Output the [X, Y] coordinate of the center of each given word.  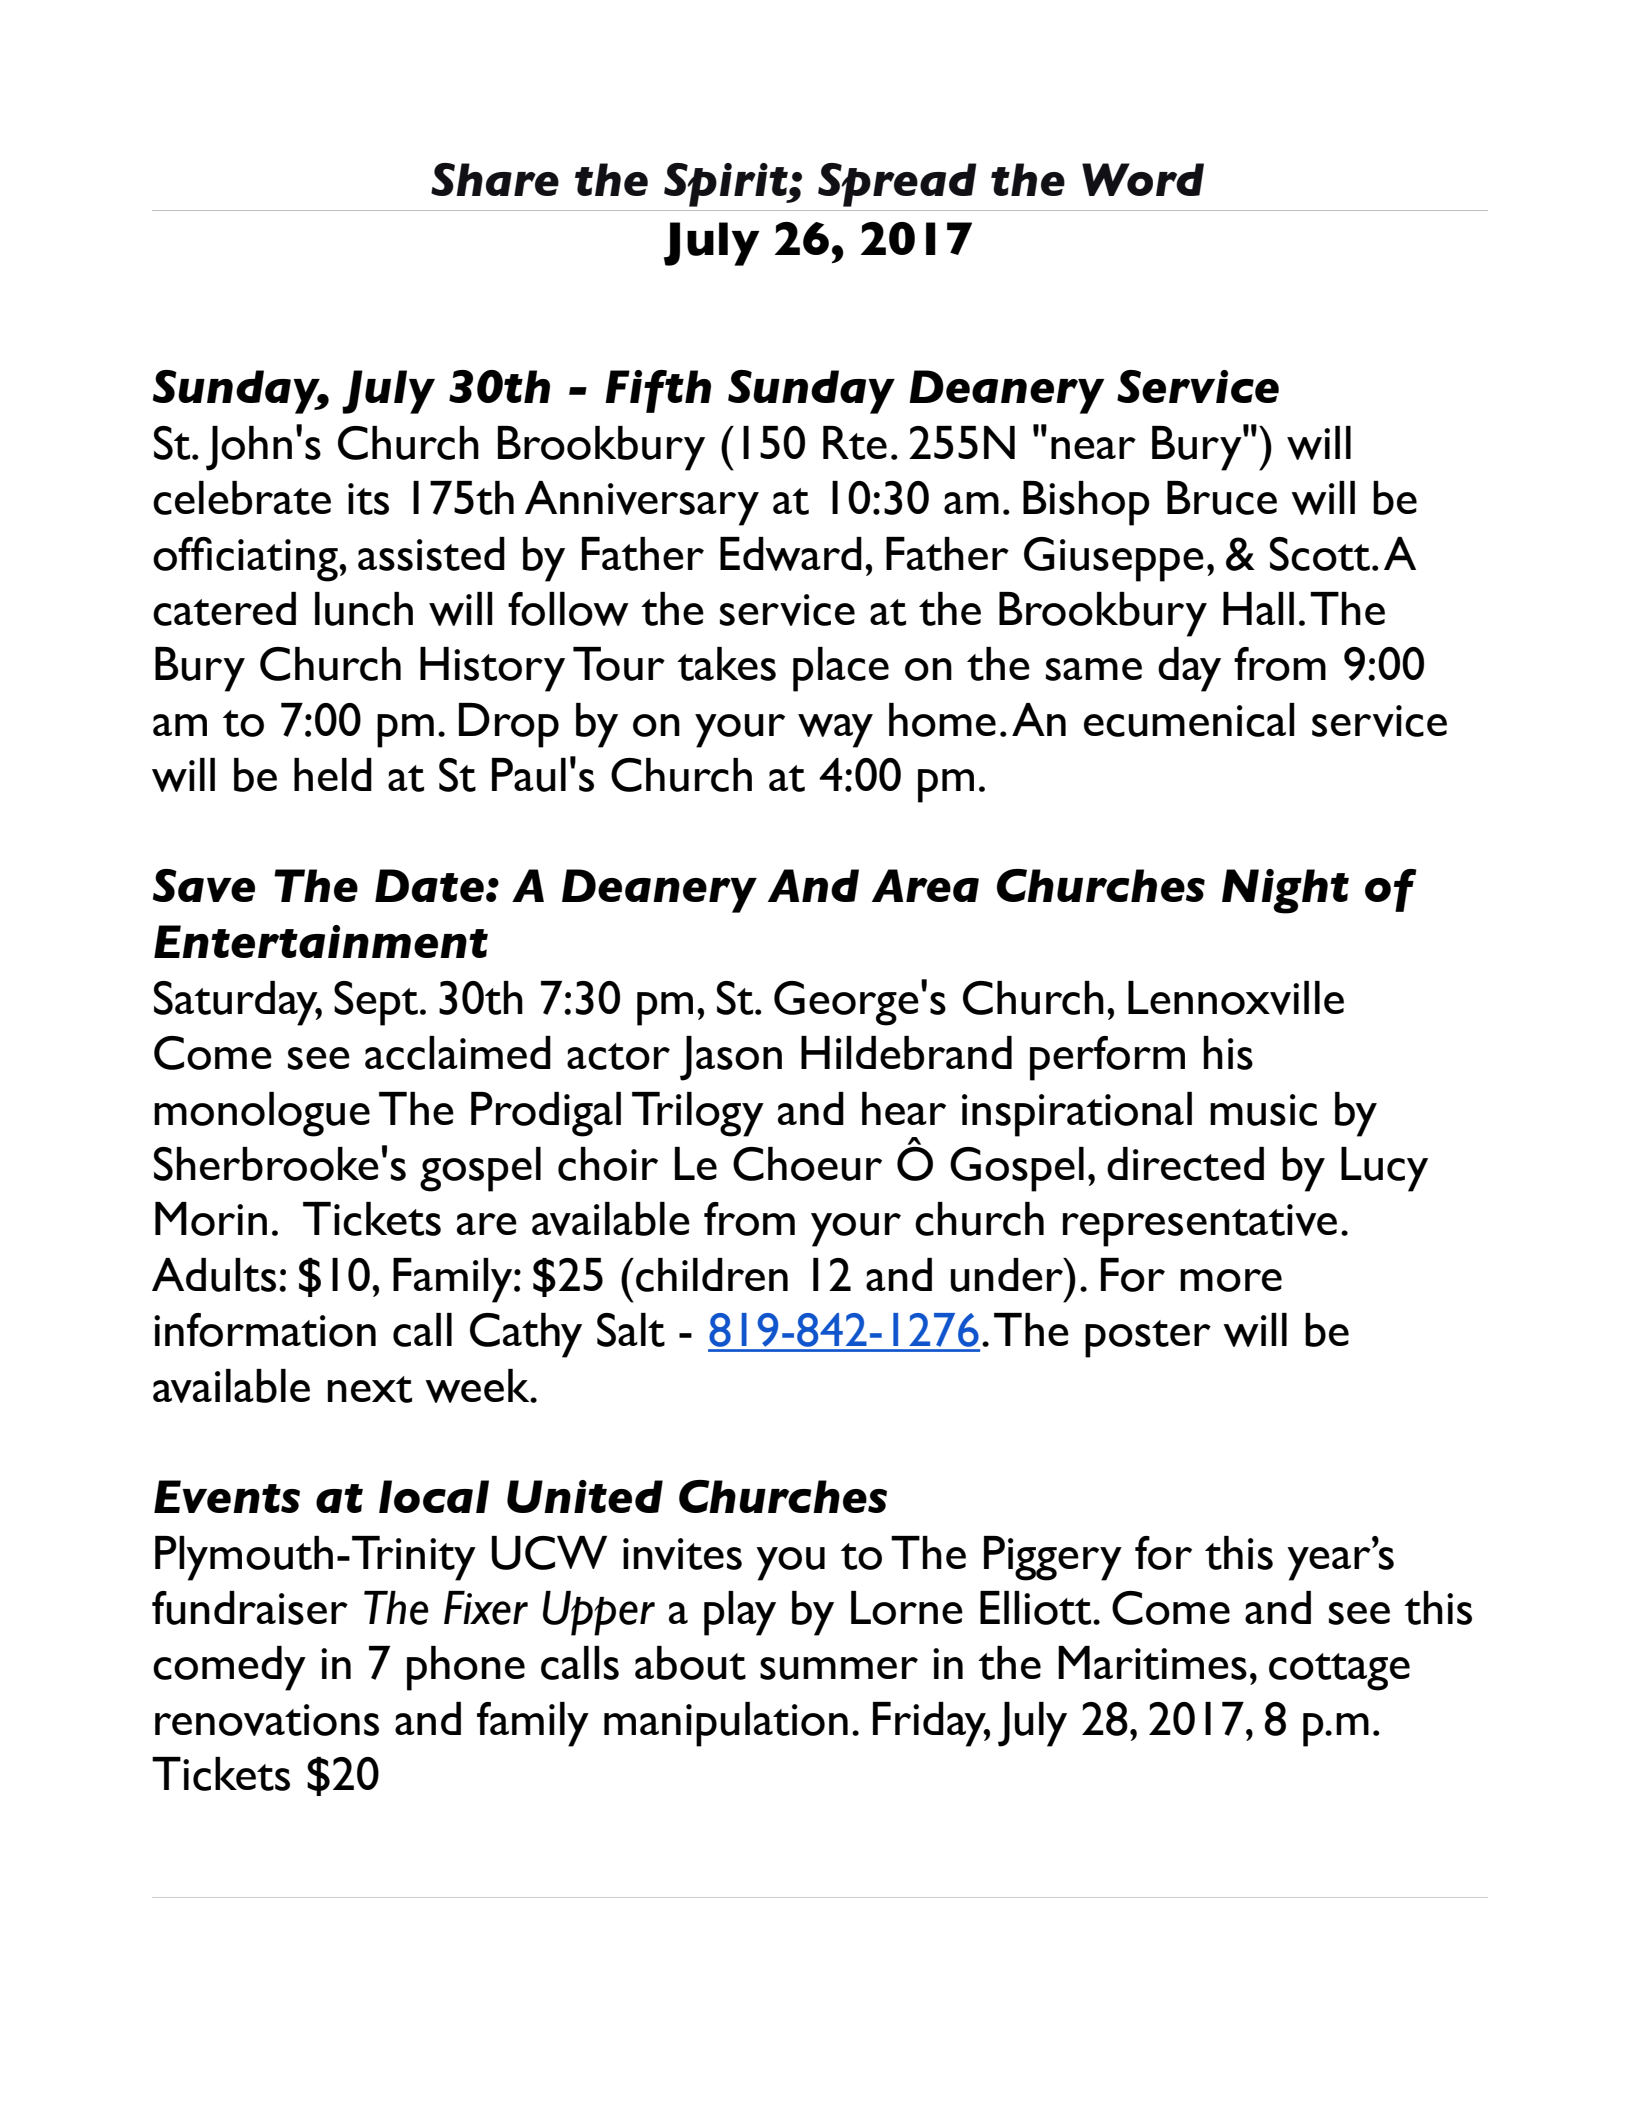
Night [1285, 891]
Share [495, 179]
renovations [267, 1720]
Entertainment [321, 941]
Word [1143, 179]
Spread [897, 185]
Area [925, 885]
